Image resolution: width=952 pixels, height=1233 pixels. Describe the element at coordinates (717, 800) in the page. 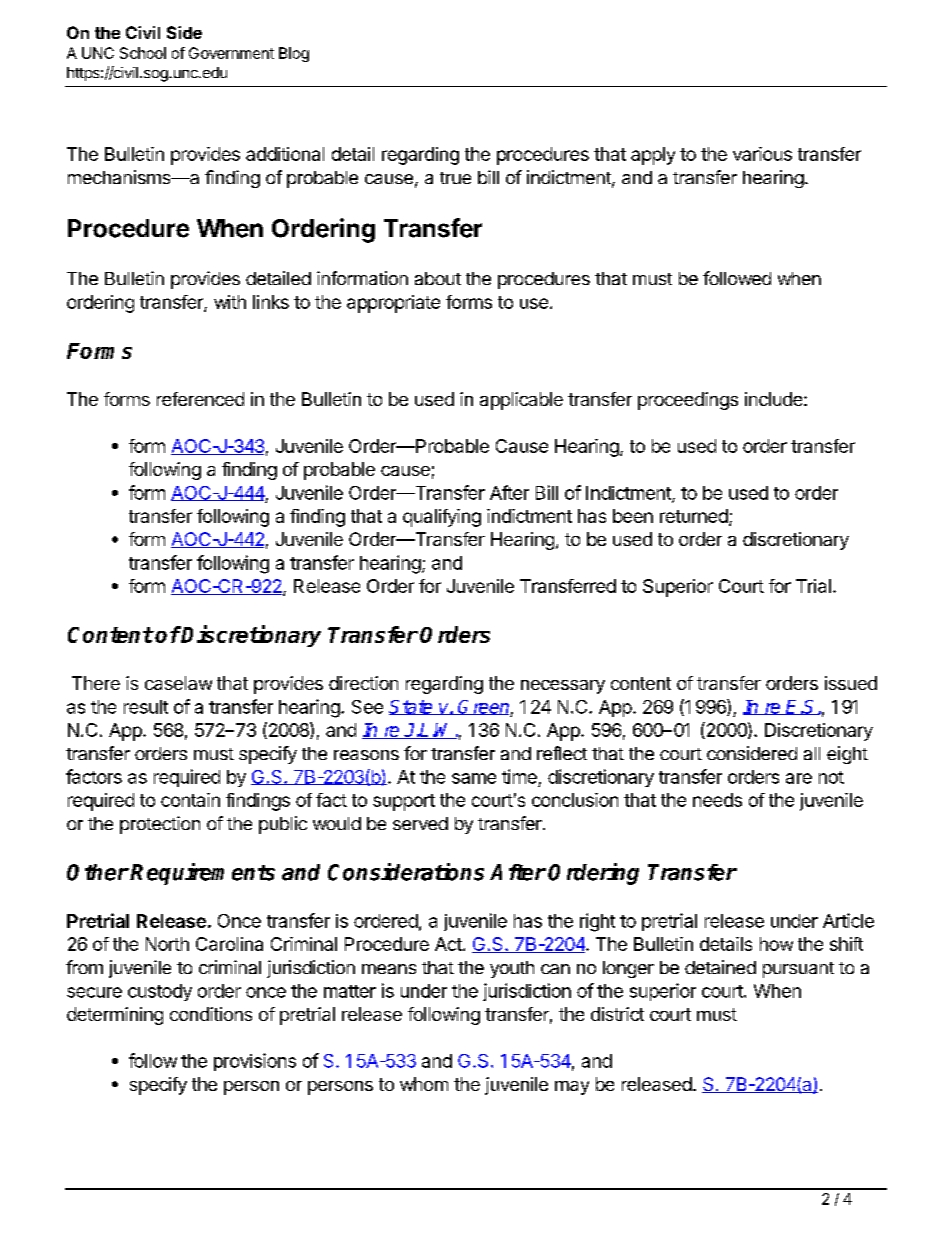

I see `needs` at that location.
